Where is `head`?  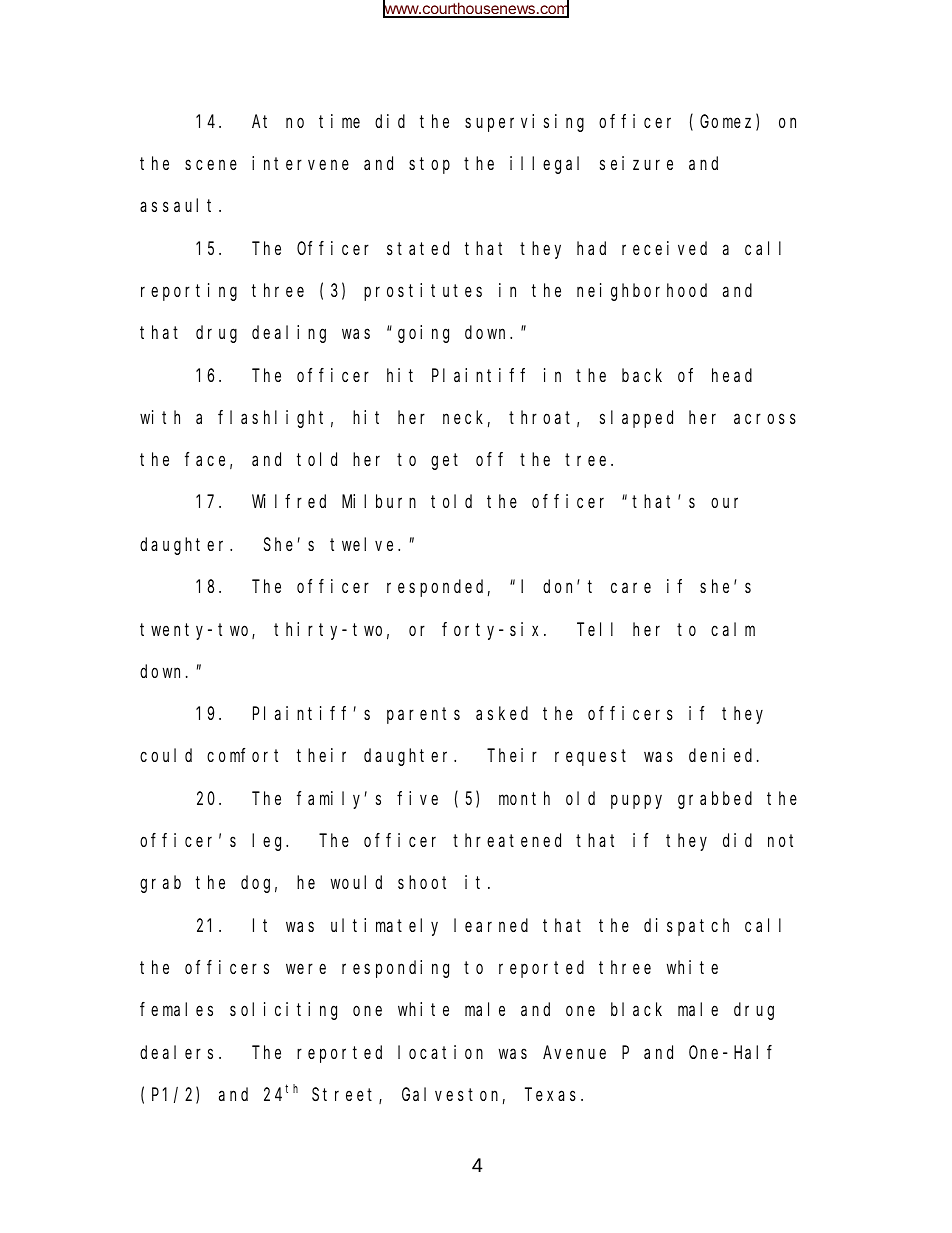
head is located at coordinates (732, 375).
